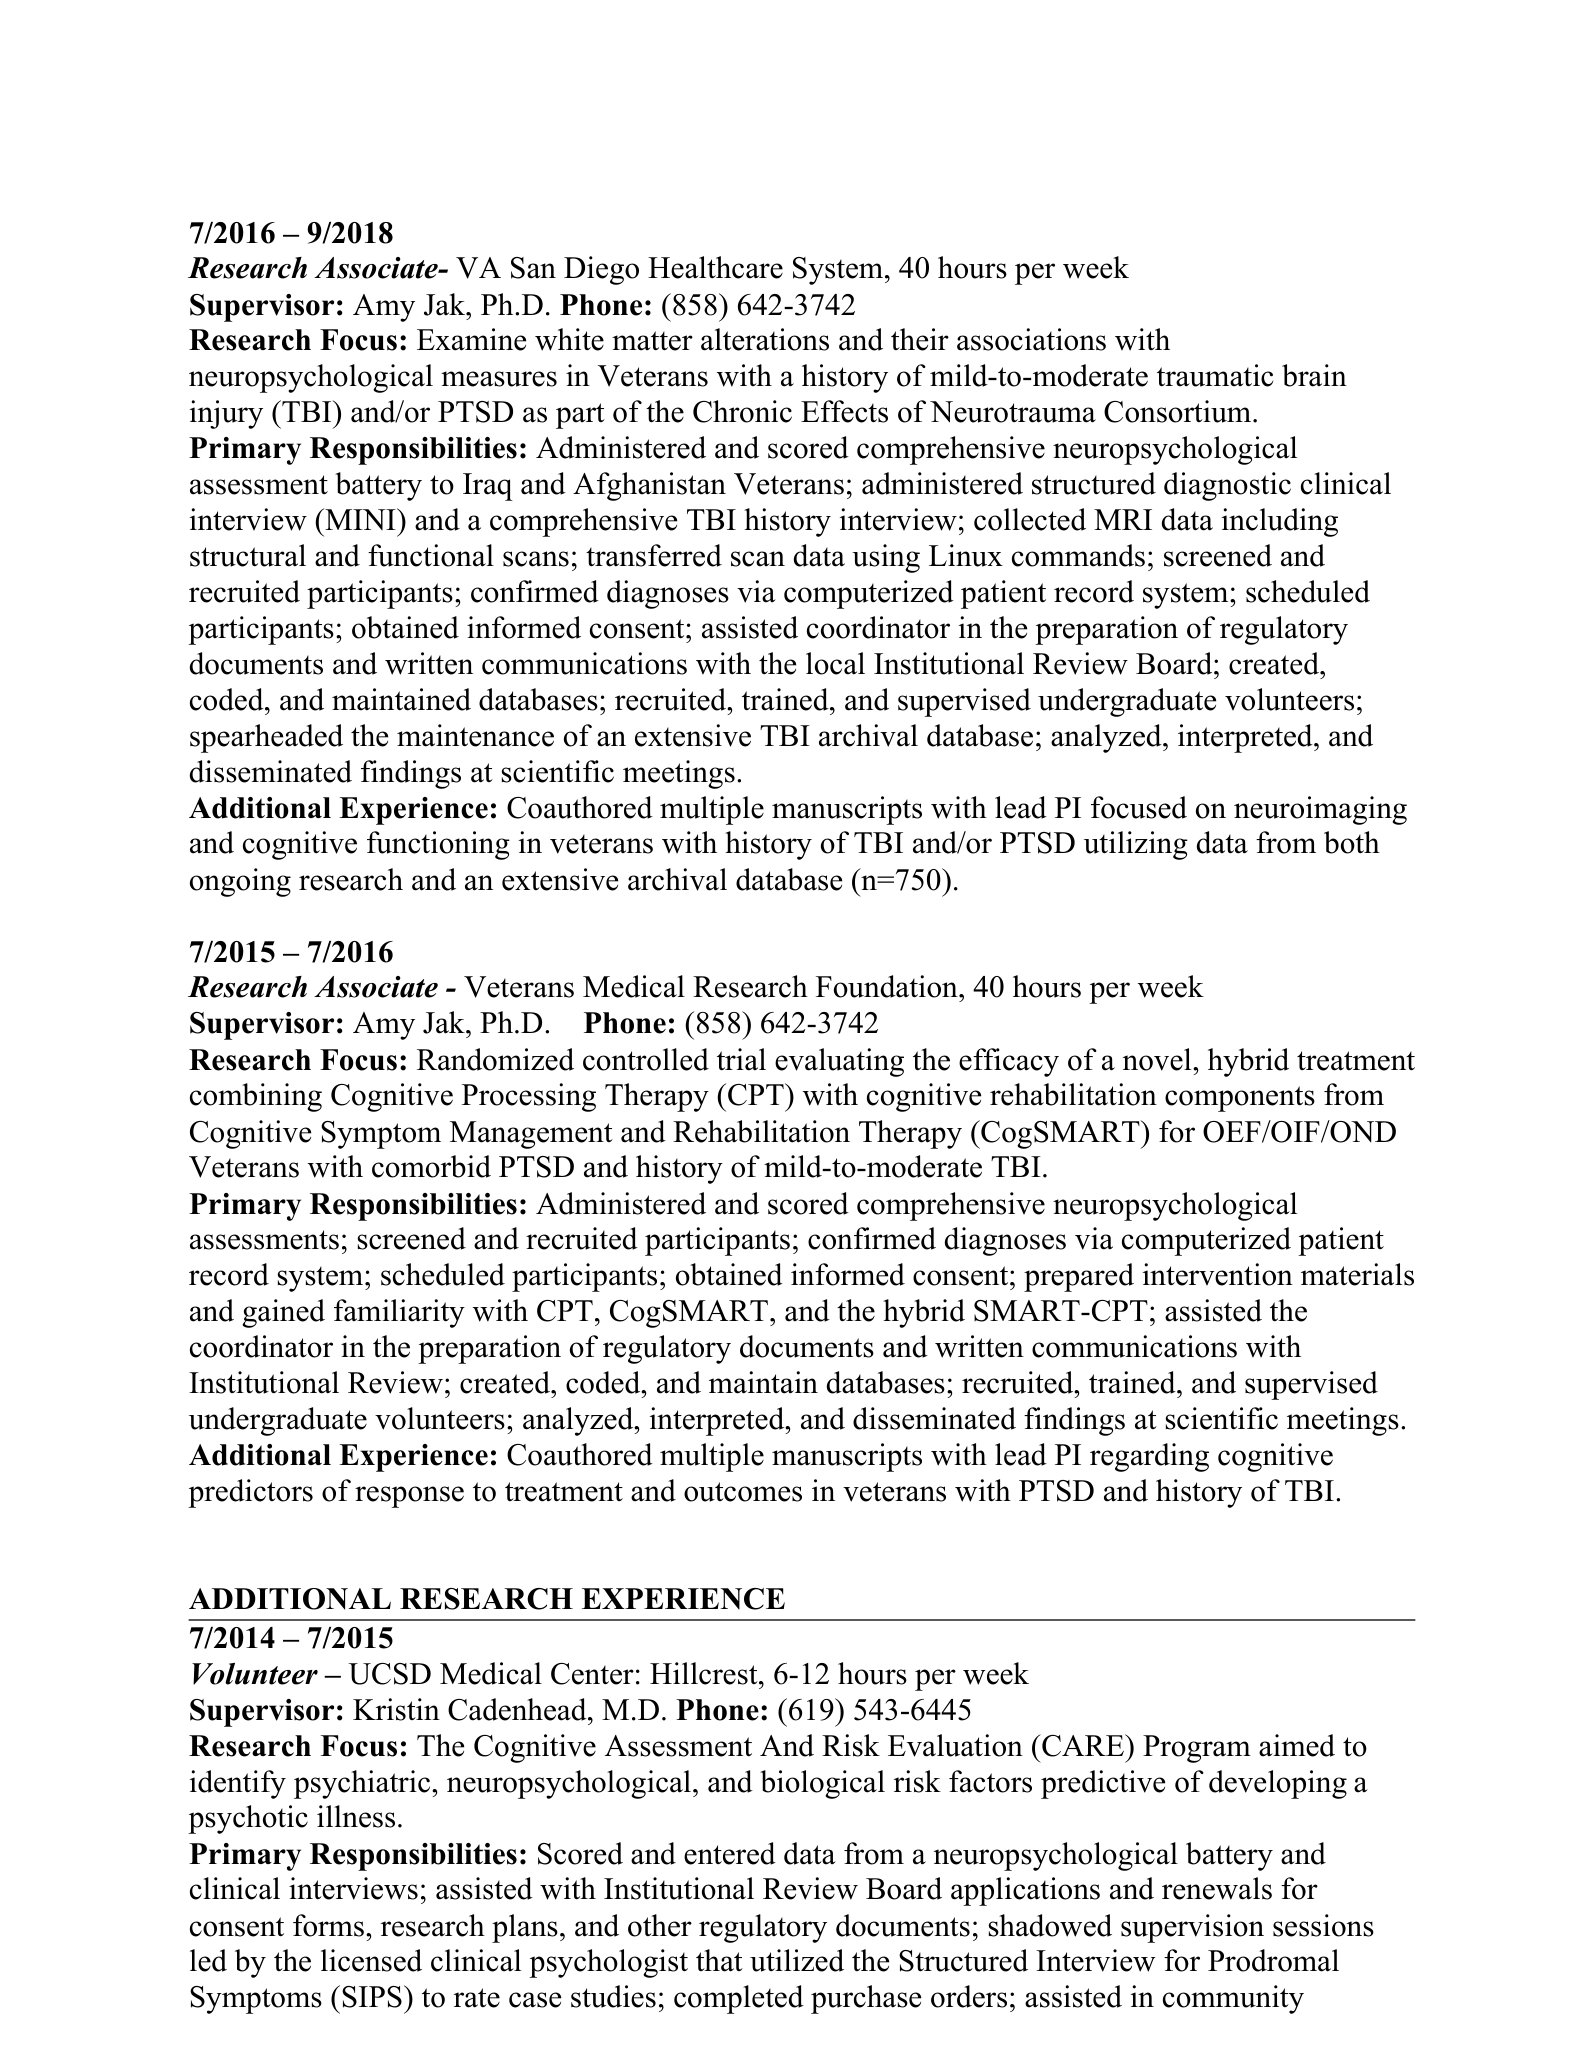 The height and width of the image is (2063, 1594). Describe the element at coordinates (1240, 1099) in the image. I see `components` at that location.
